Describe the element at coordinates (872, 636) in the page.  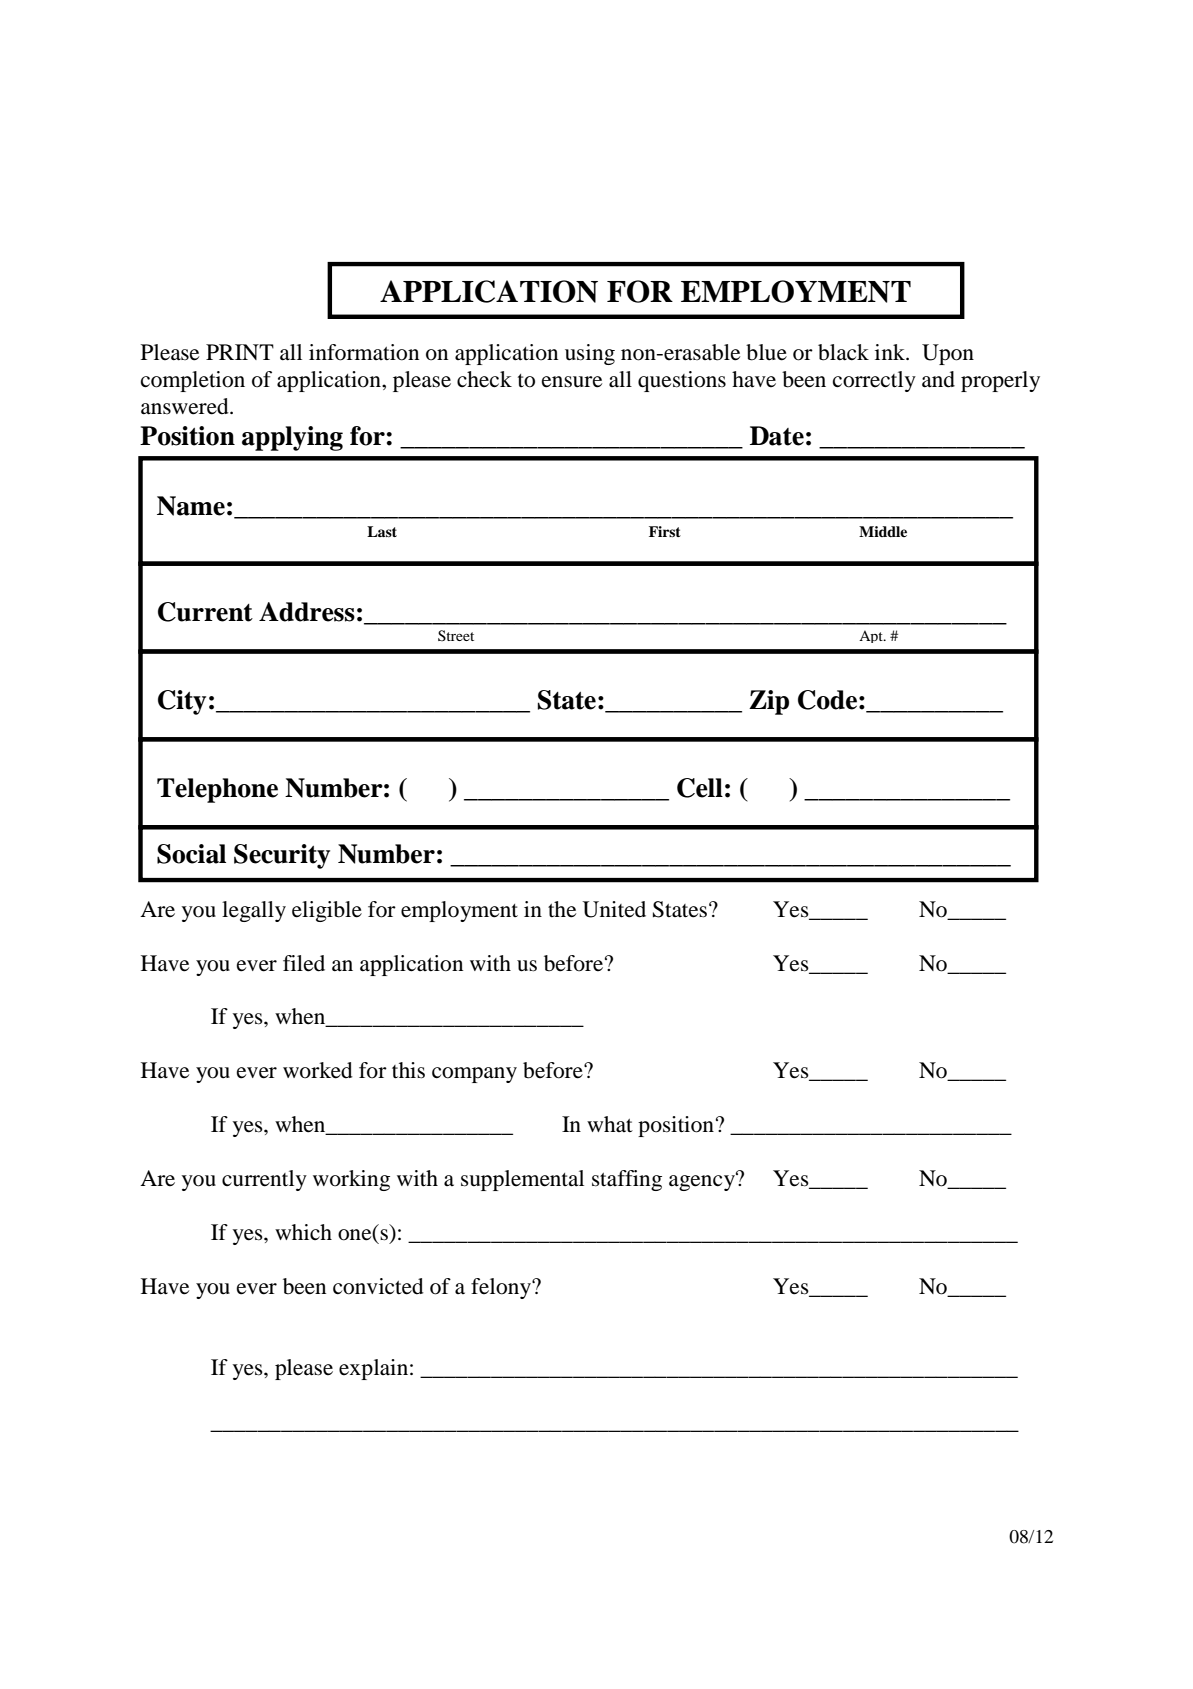
I see `Apt` at that location.
